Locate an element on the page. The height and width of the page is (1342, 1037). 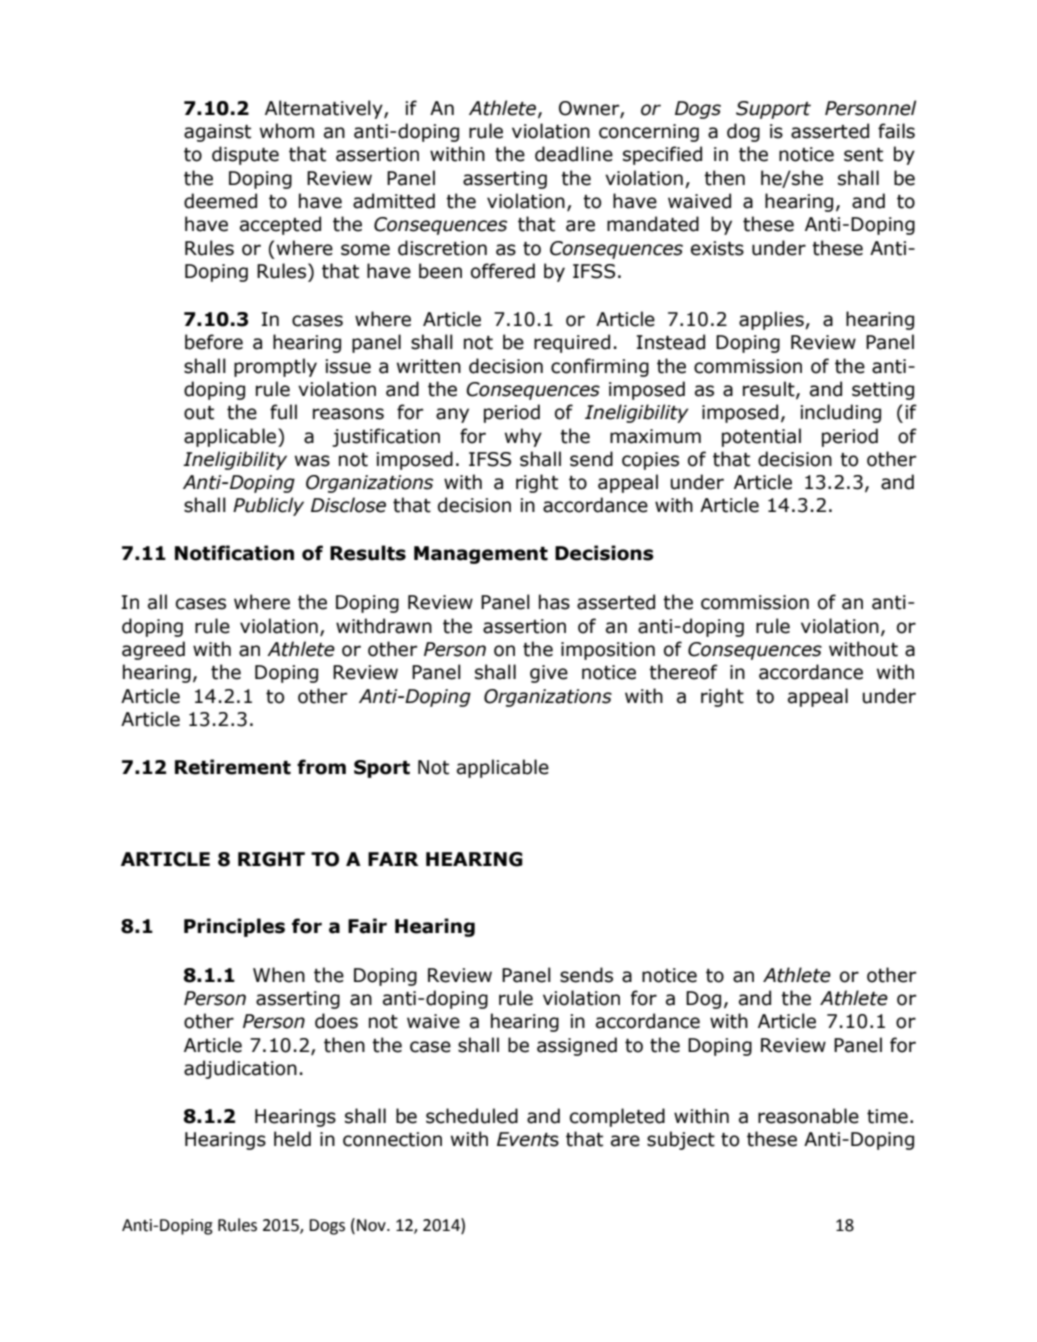
assigned is located at coordinates (577, 1046).
